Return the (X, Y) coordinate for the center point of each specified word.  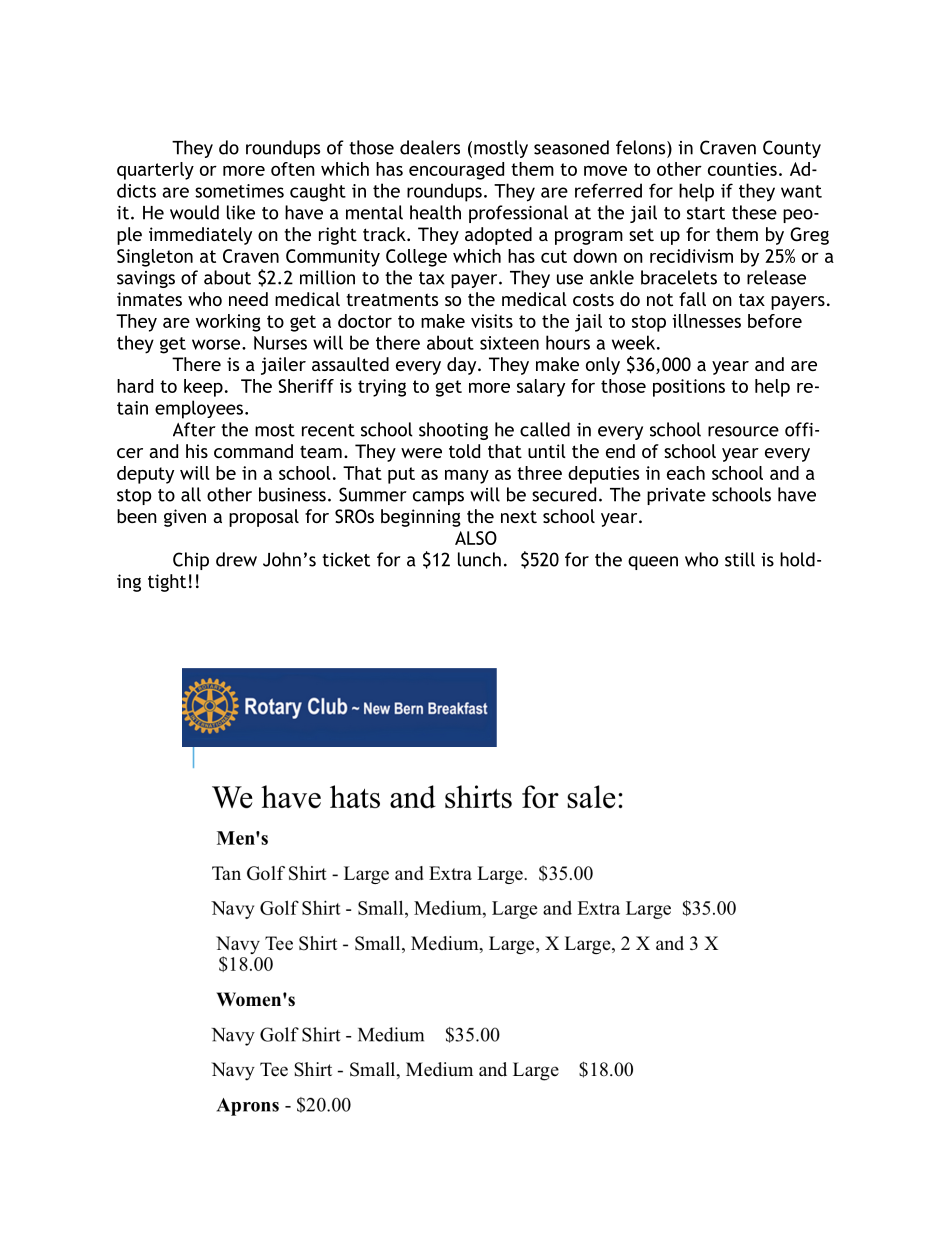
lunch (479, 559)
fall (692, 299)
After (194, 429)
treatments (392, 299)
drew (236, 559)
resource (743, 431)
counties (742, 169)
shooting (453, 431)
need (248, 299)
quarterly (155, 171)
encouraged (456, 171)
